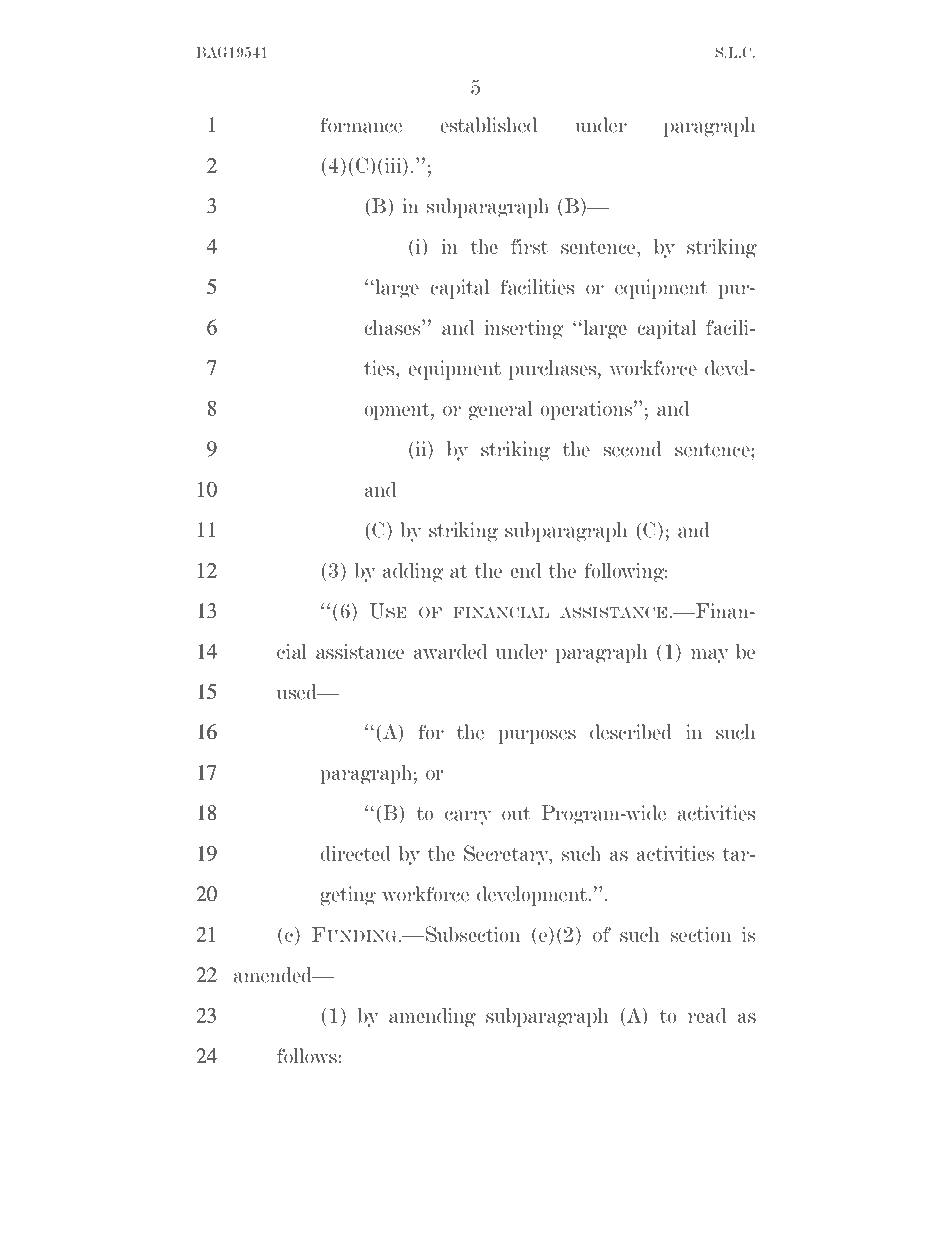 This page has width=952, height=1233. What do you see at coordinates (537, 736) in the page?
I see `purposes` at bounding box center [537, 736].
